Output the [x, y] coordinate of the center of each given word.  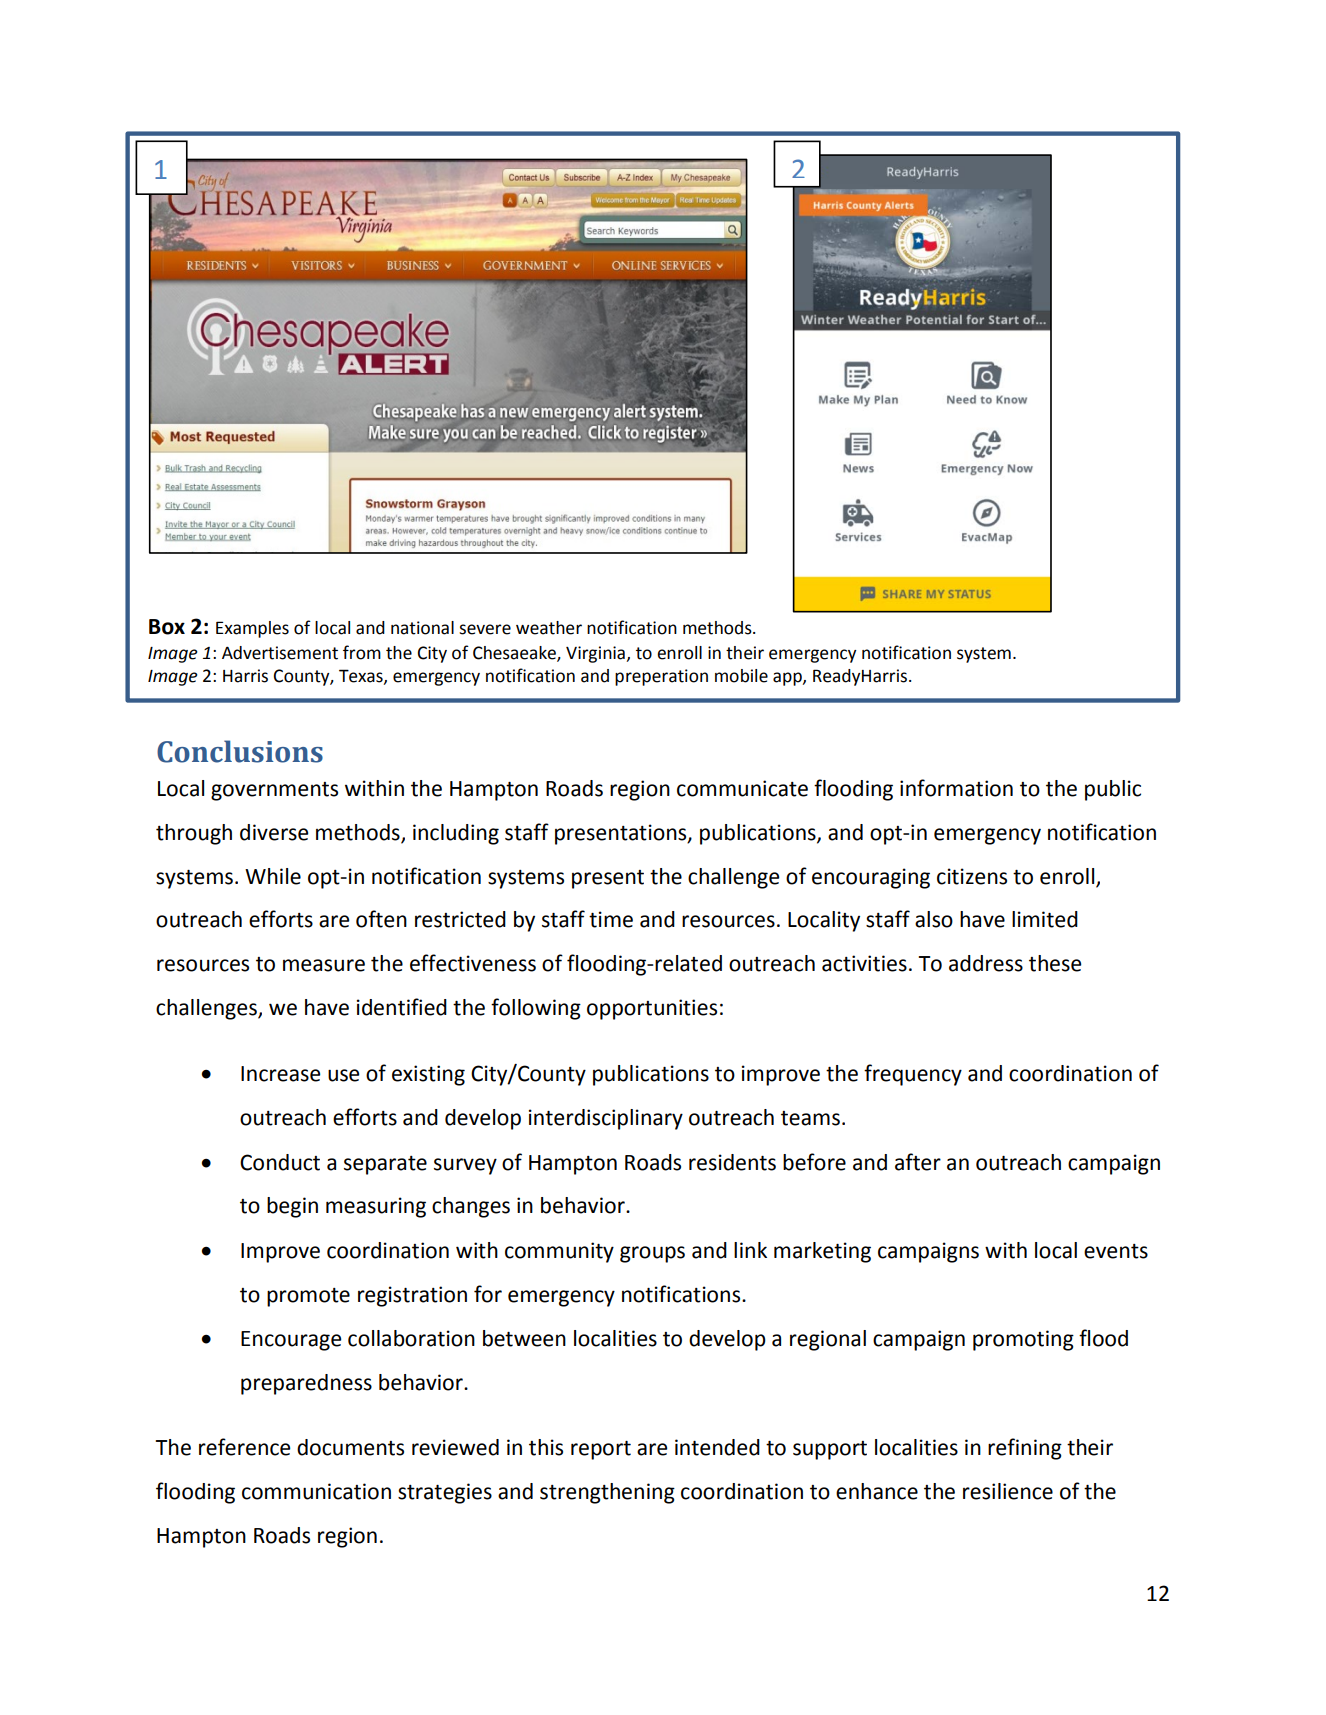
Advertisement [280, 653]
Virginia [595, 654]
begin [292, 1207]
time [611, 919]
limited [1045, 919]
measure [324, 965]
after [918, 1162]
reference [244, 1447]
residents [732, 1162]
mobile [741, 676]
